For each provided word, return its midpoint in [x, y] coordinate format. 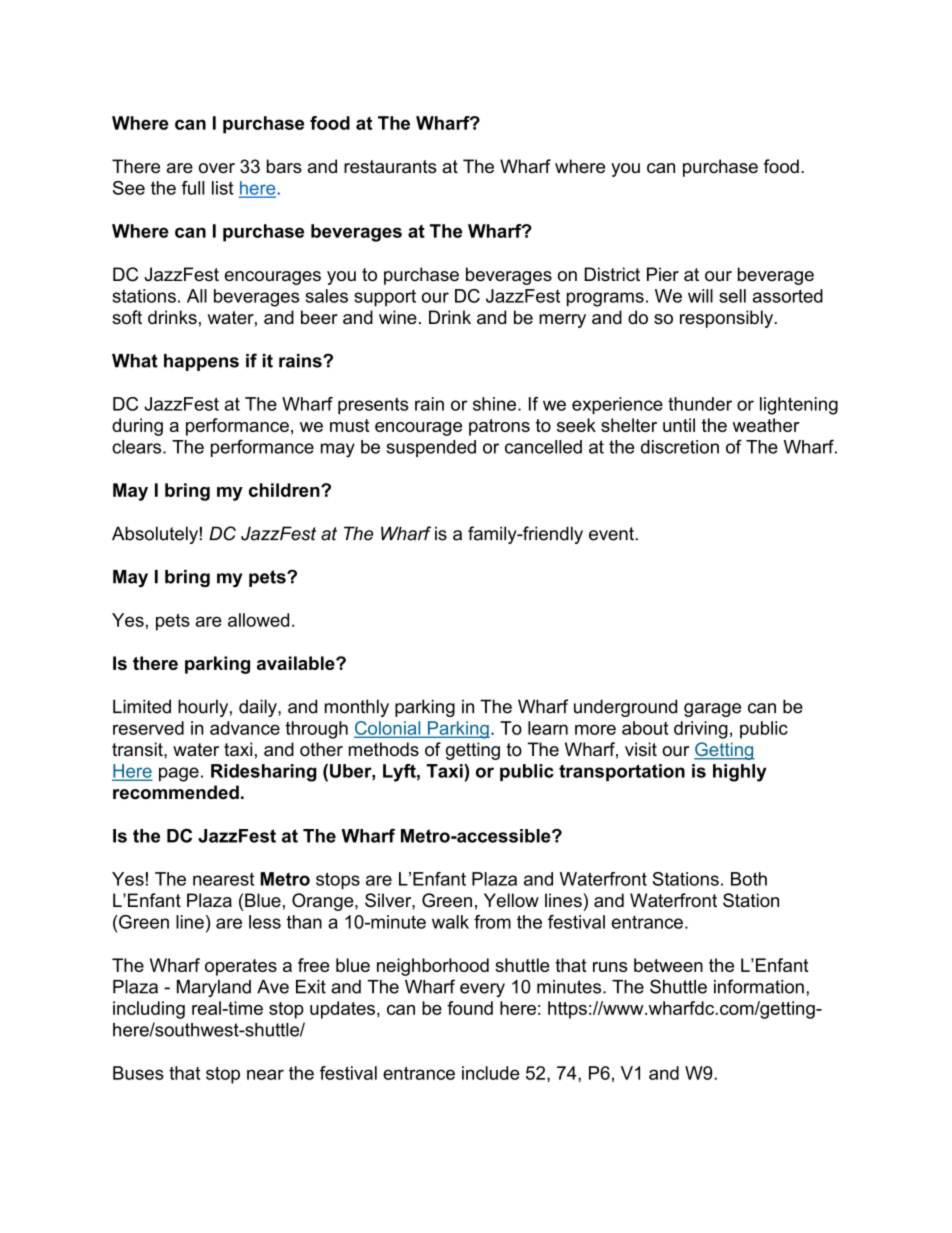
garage [712, 710]
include [491, 1073]
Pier [663, 274]
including [149, 1010]
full [193, 188]
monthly [357, 708]
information [759, 986]
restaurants [390, 167]
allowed [258, 620]
